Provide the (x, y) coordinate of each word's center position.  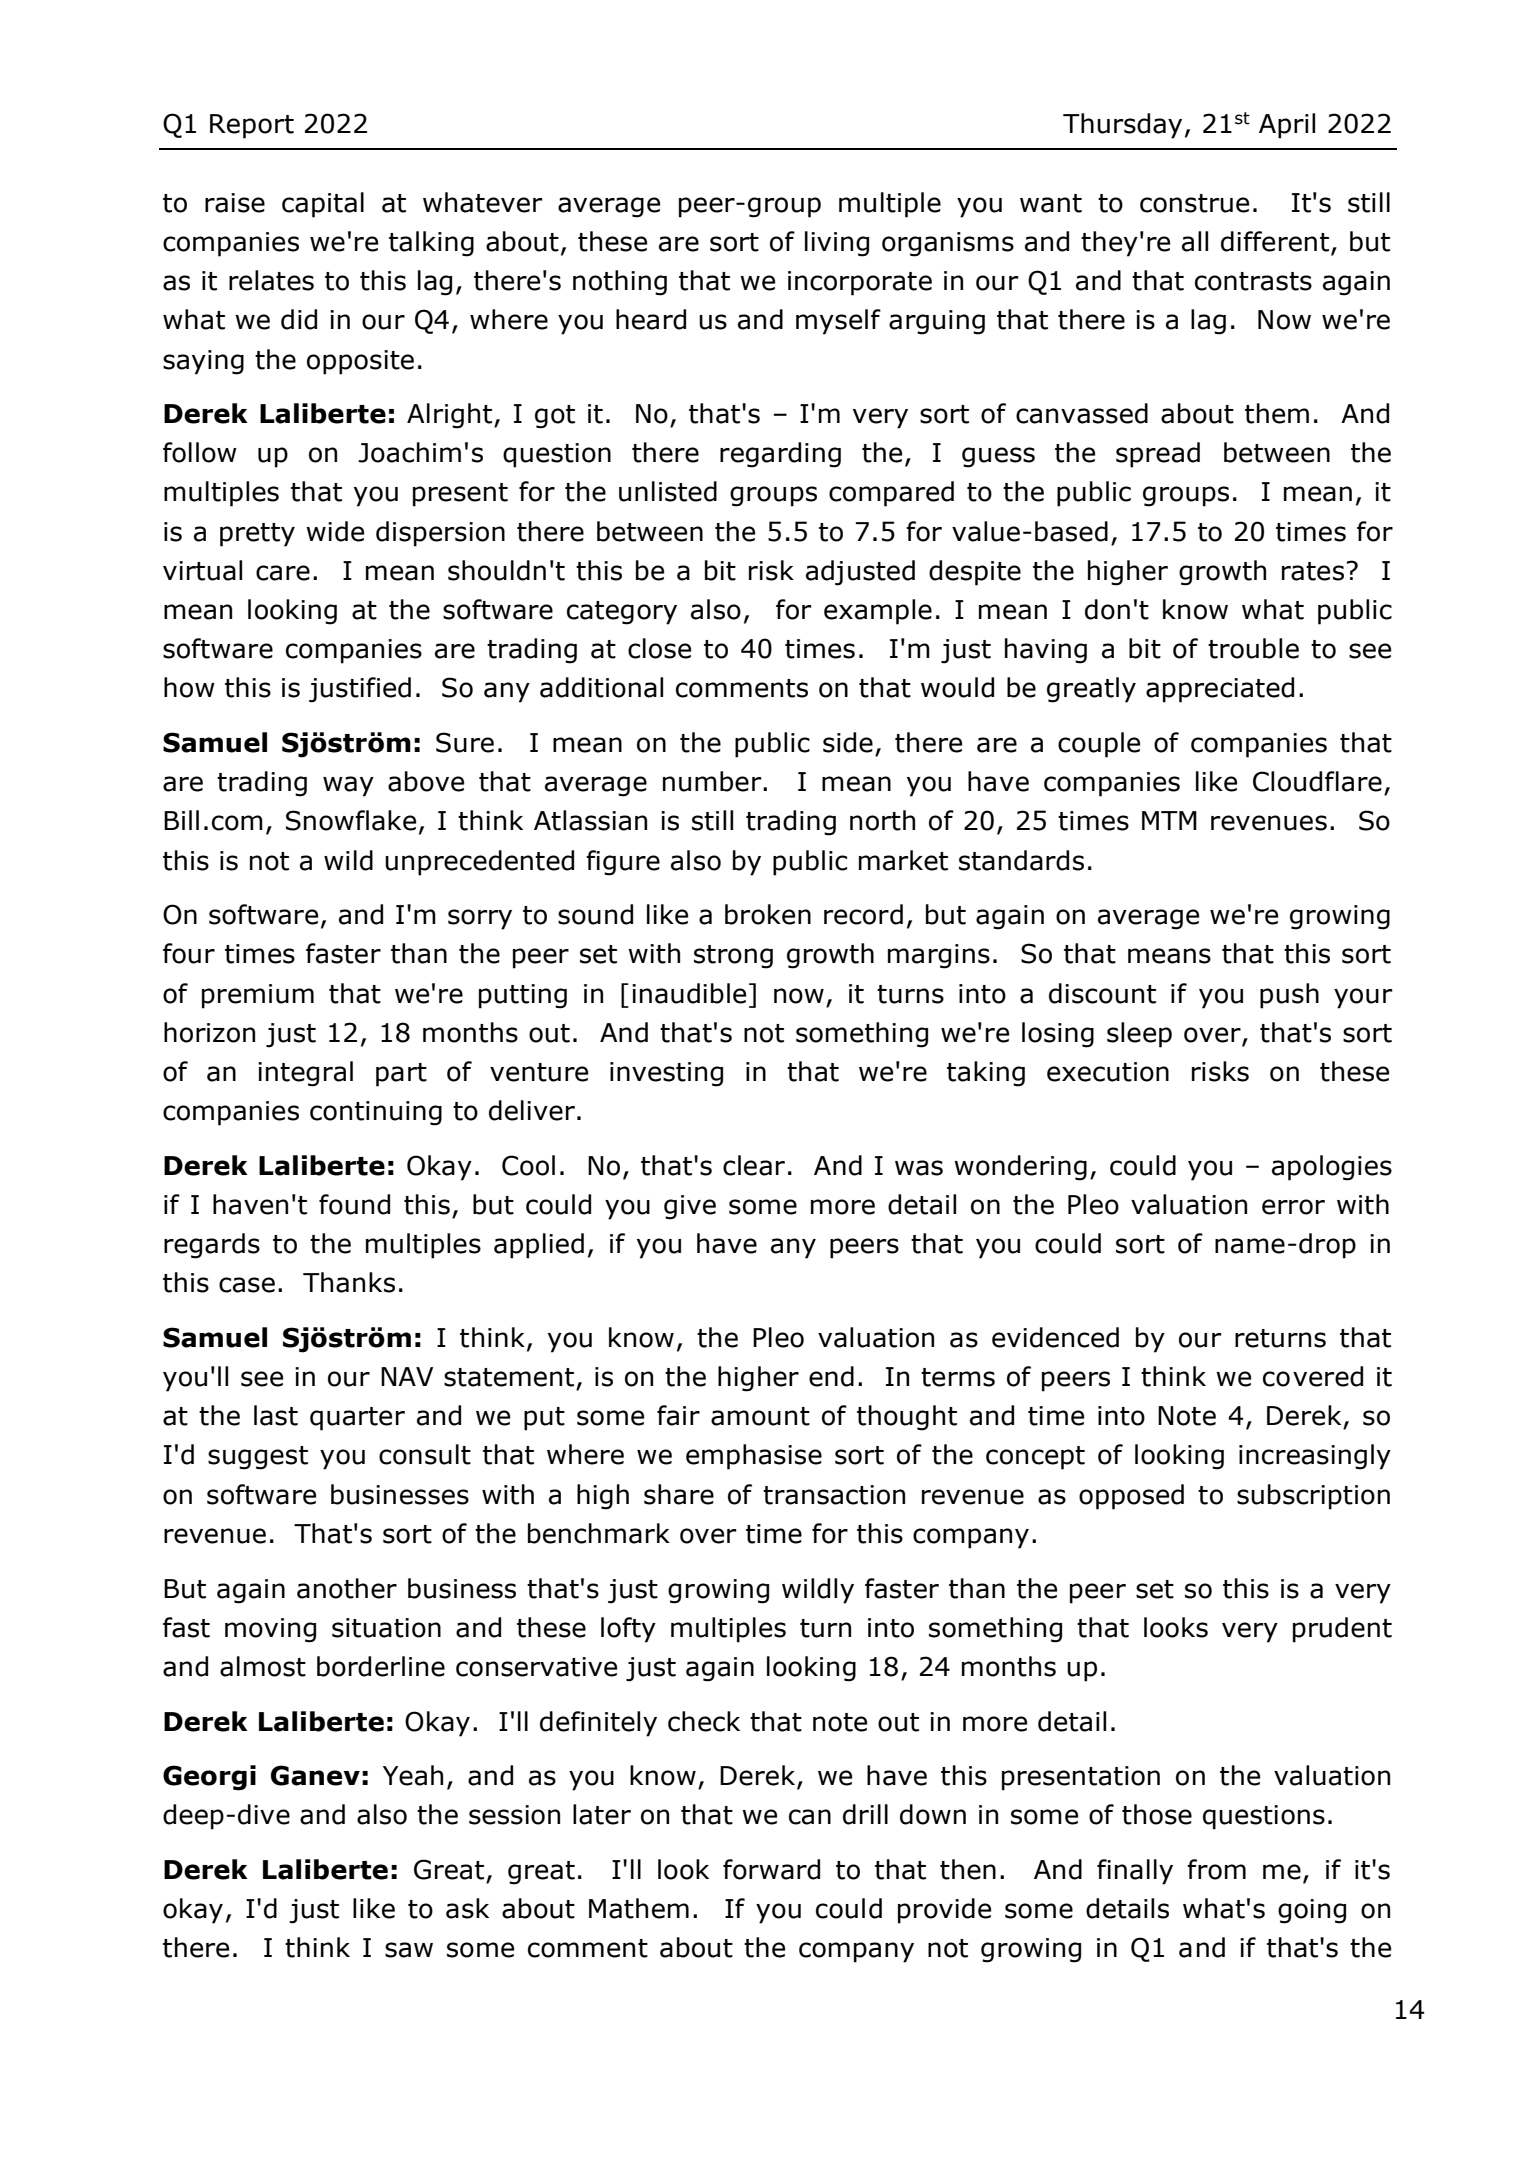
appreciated (1220, 690)
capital (323, 205)
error (1293, 1207)
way (348, 786)
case (247, 1285)
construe (1194, 203)
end (831, 1376)
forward (771, 1869)
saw (409, 1950)
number (713, 781)
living (837, 244)
